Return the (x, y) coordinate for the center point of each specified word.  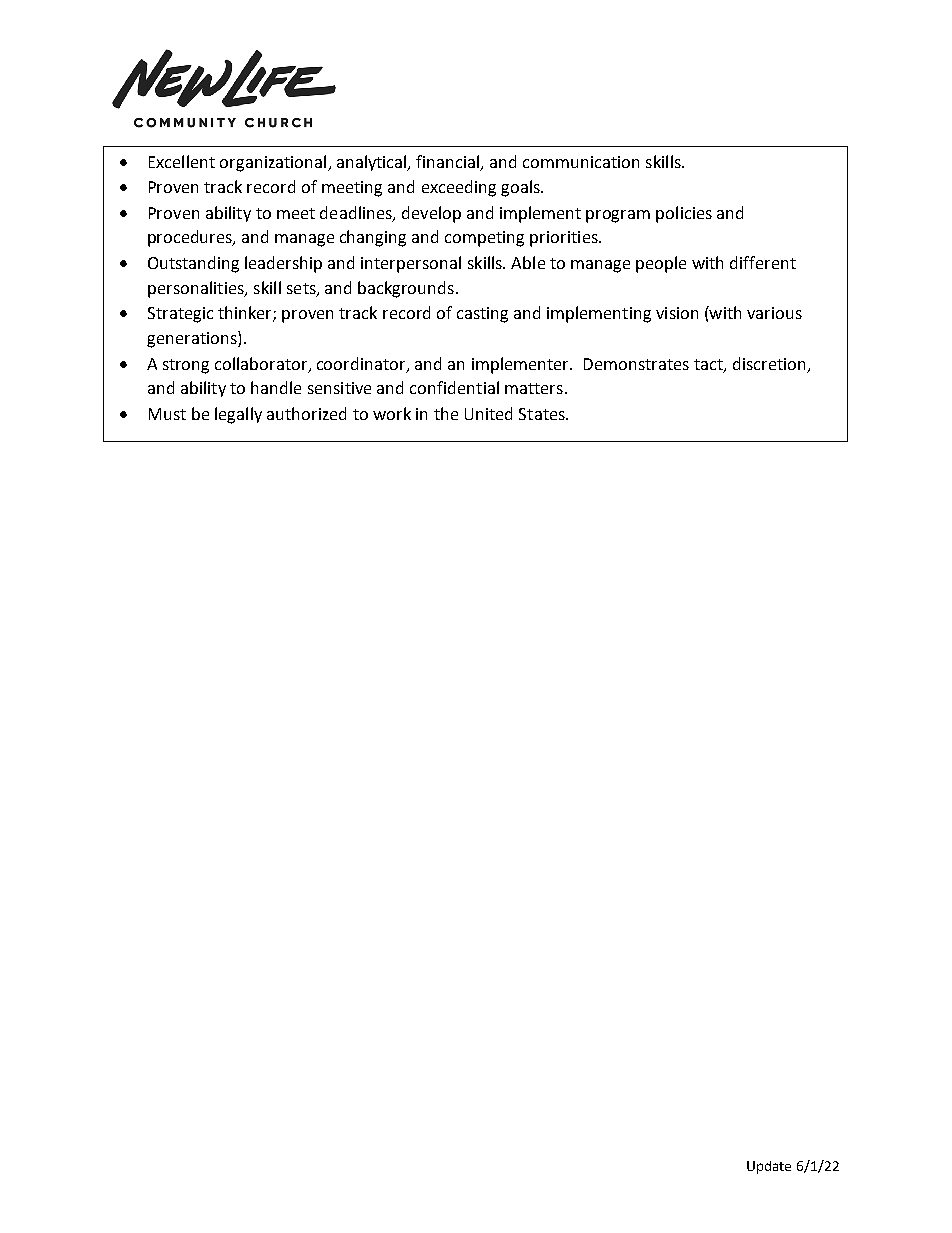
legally (238, 415)
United (488, 413)
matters (534, 388)
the (446, 413)
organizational (274, 163)
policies (684, 214)
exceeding (459, 188)
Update (769, 1167)
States (543, 414)
